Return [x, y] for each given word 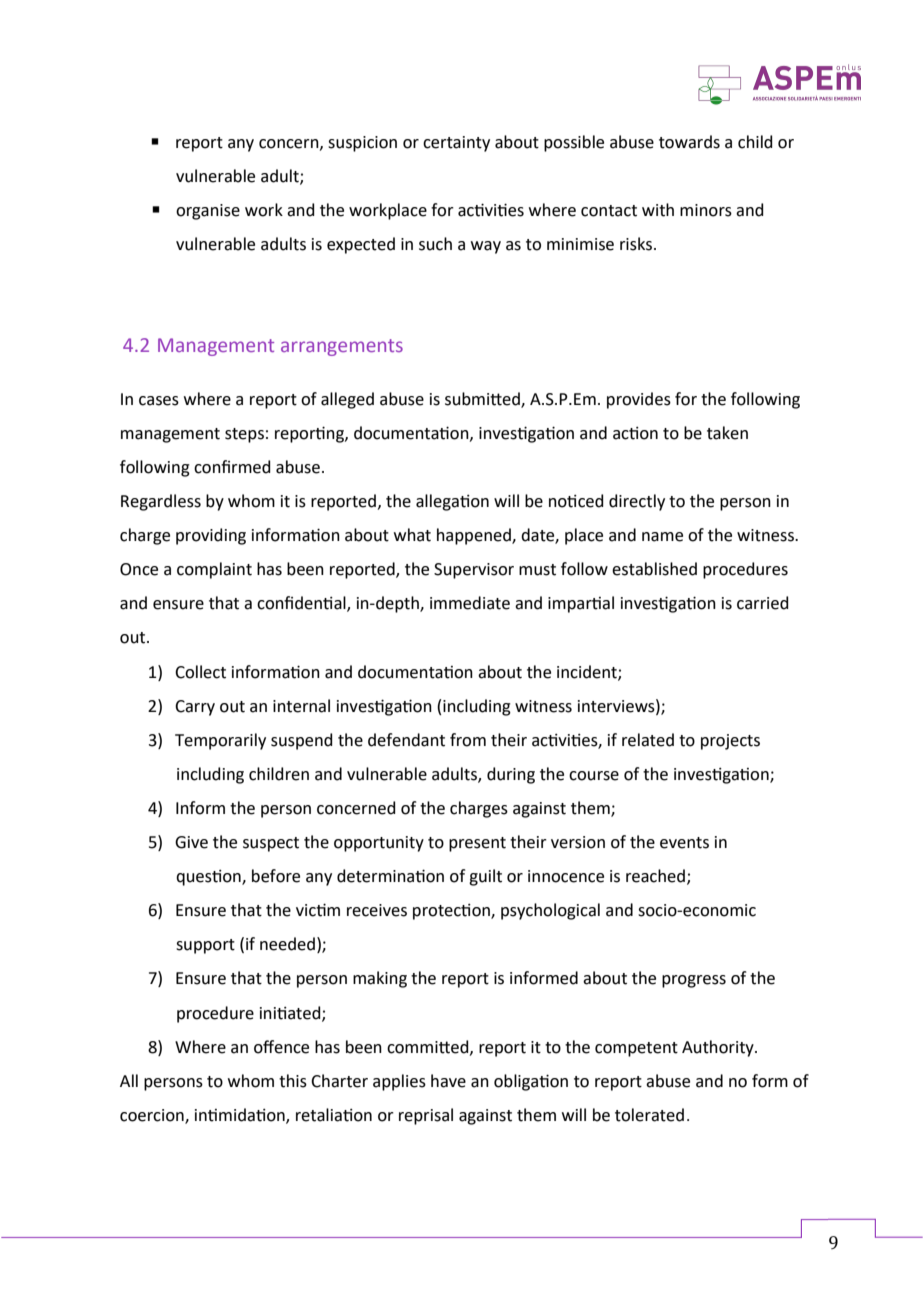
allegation [452, 502]
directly [637, 502]
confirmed [232, 467]
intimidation [241, 1116]
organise [208, 212]
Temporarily [220, 741]
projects [730, 742]
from [468, 740]
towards [689, 142]
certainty [456, 144]
